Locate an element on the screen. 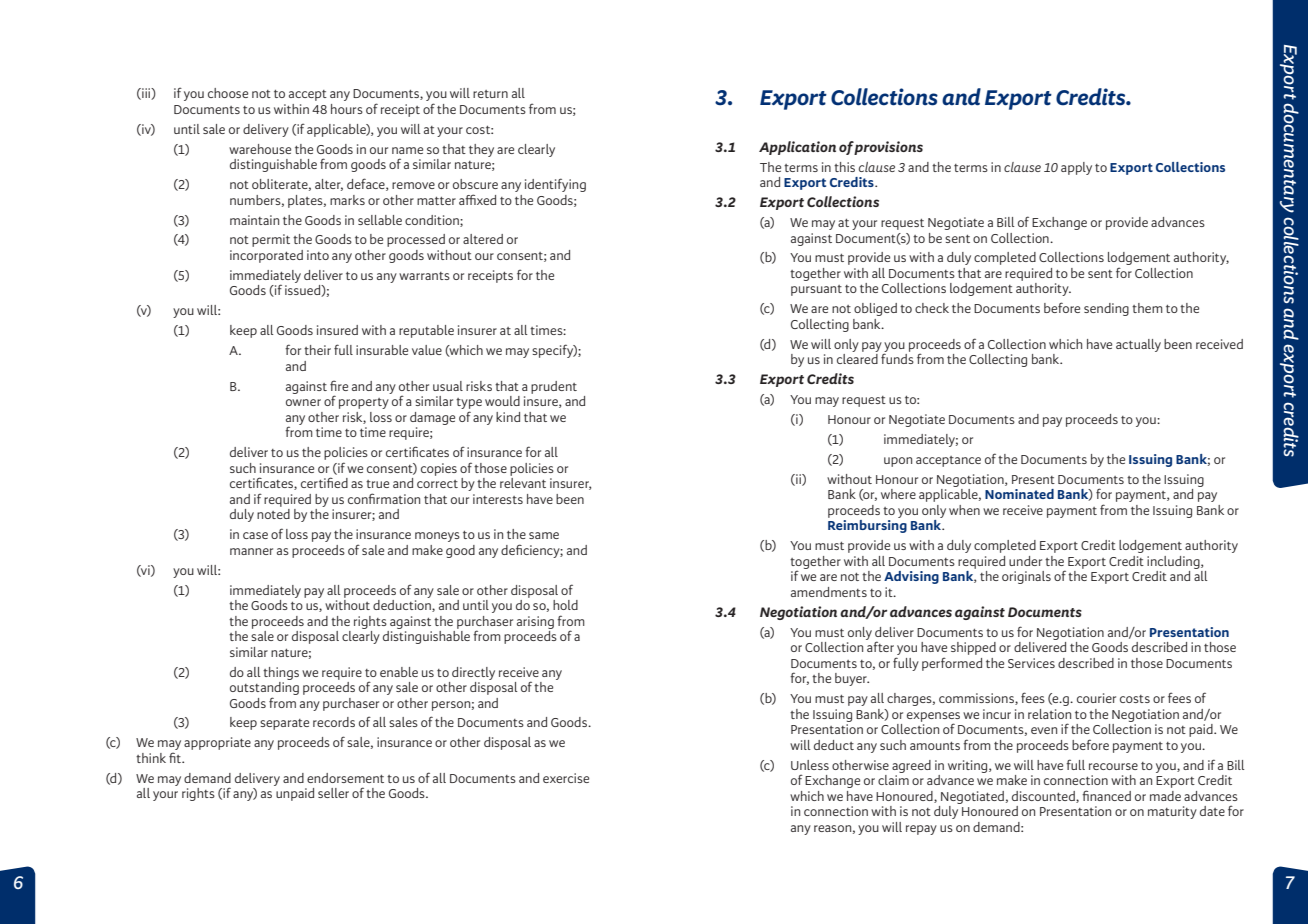  exercise is located at coordinates (566, 778).
